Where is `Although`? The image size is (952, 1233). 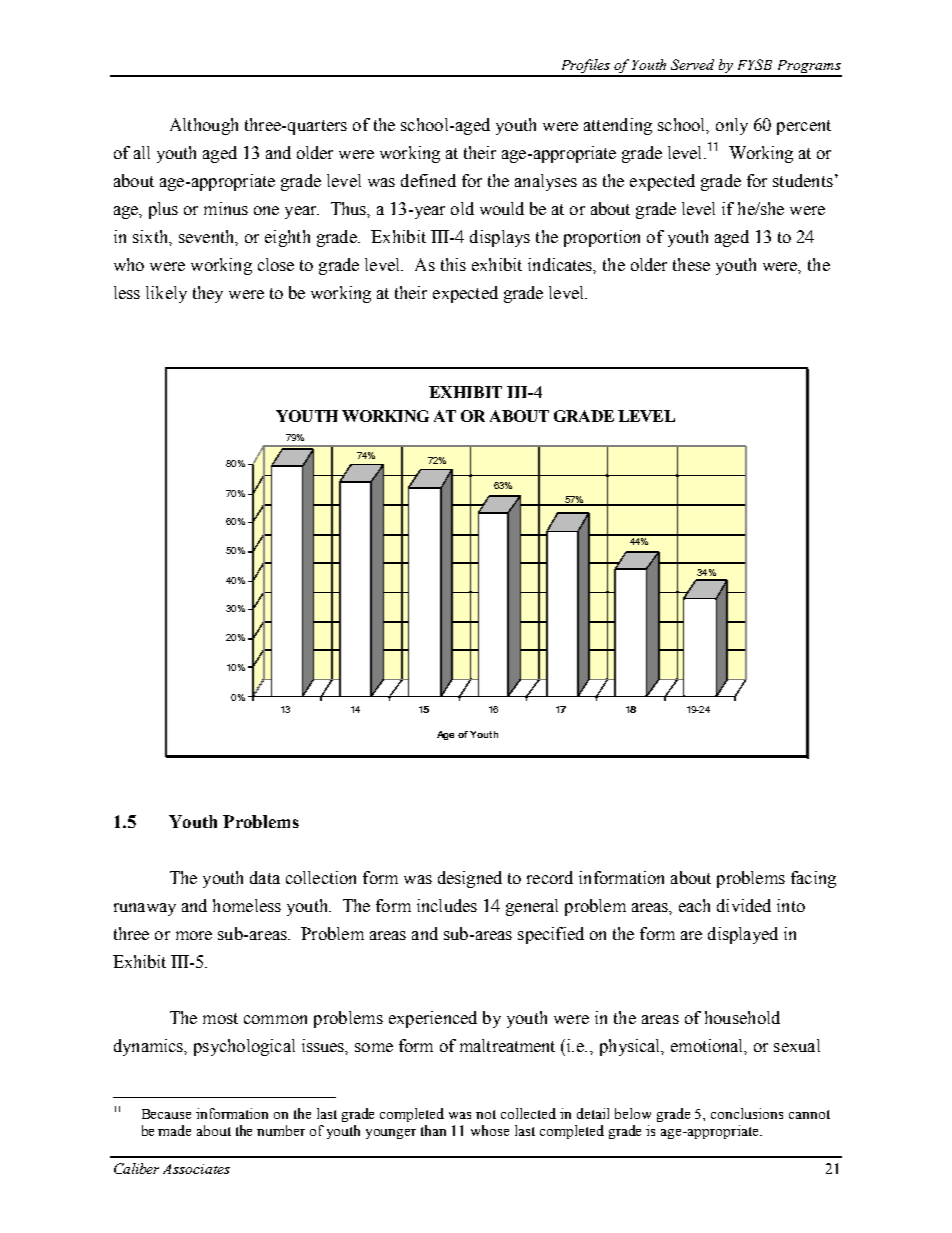
Although is located at coordinates (204, 126).
